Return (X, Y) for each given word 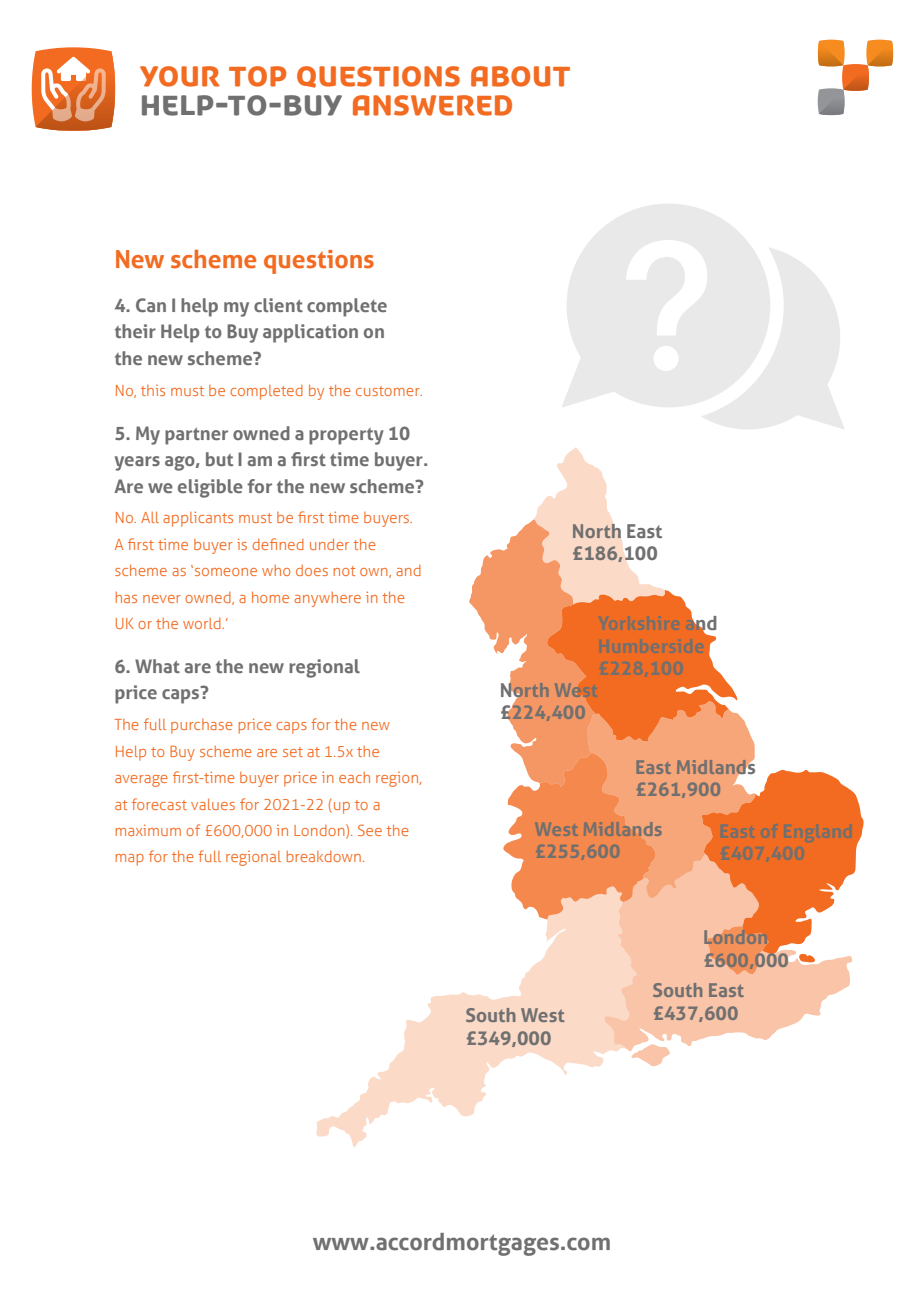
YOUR (180, 76)
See (370, 830)
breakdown (324, 856)
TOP (257, 76)
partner (196, 436)
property (346, 436)
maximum (148, 830)
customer (389, 391)
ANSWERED (432, 105)
